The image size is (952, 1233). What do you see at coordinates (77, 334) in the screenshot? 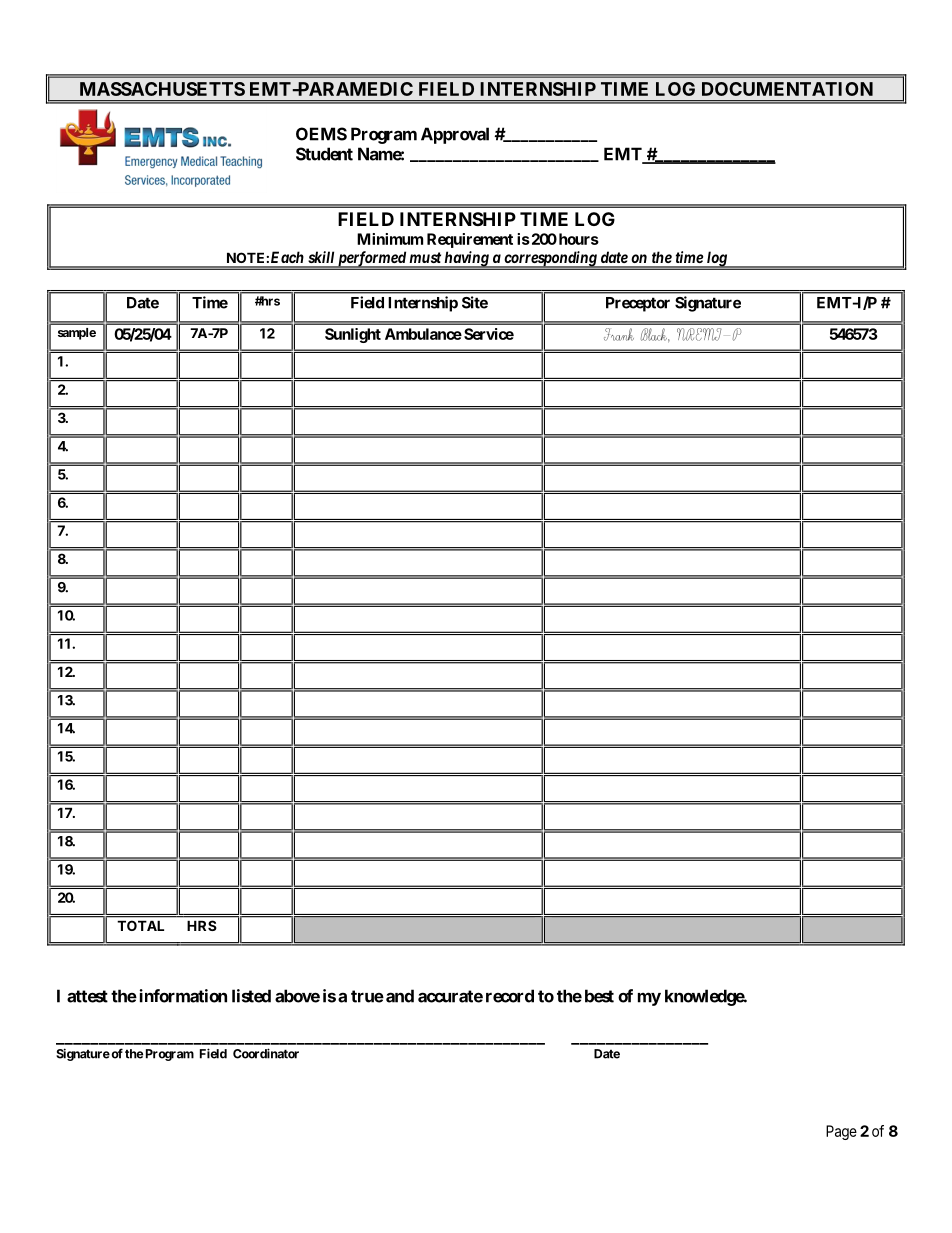
I see `sample` at bounding box center [77, 334].
